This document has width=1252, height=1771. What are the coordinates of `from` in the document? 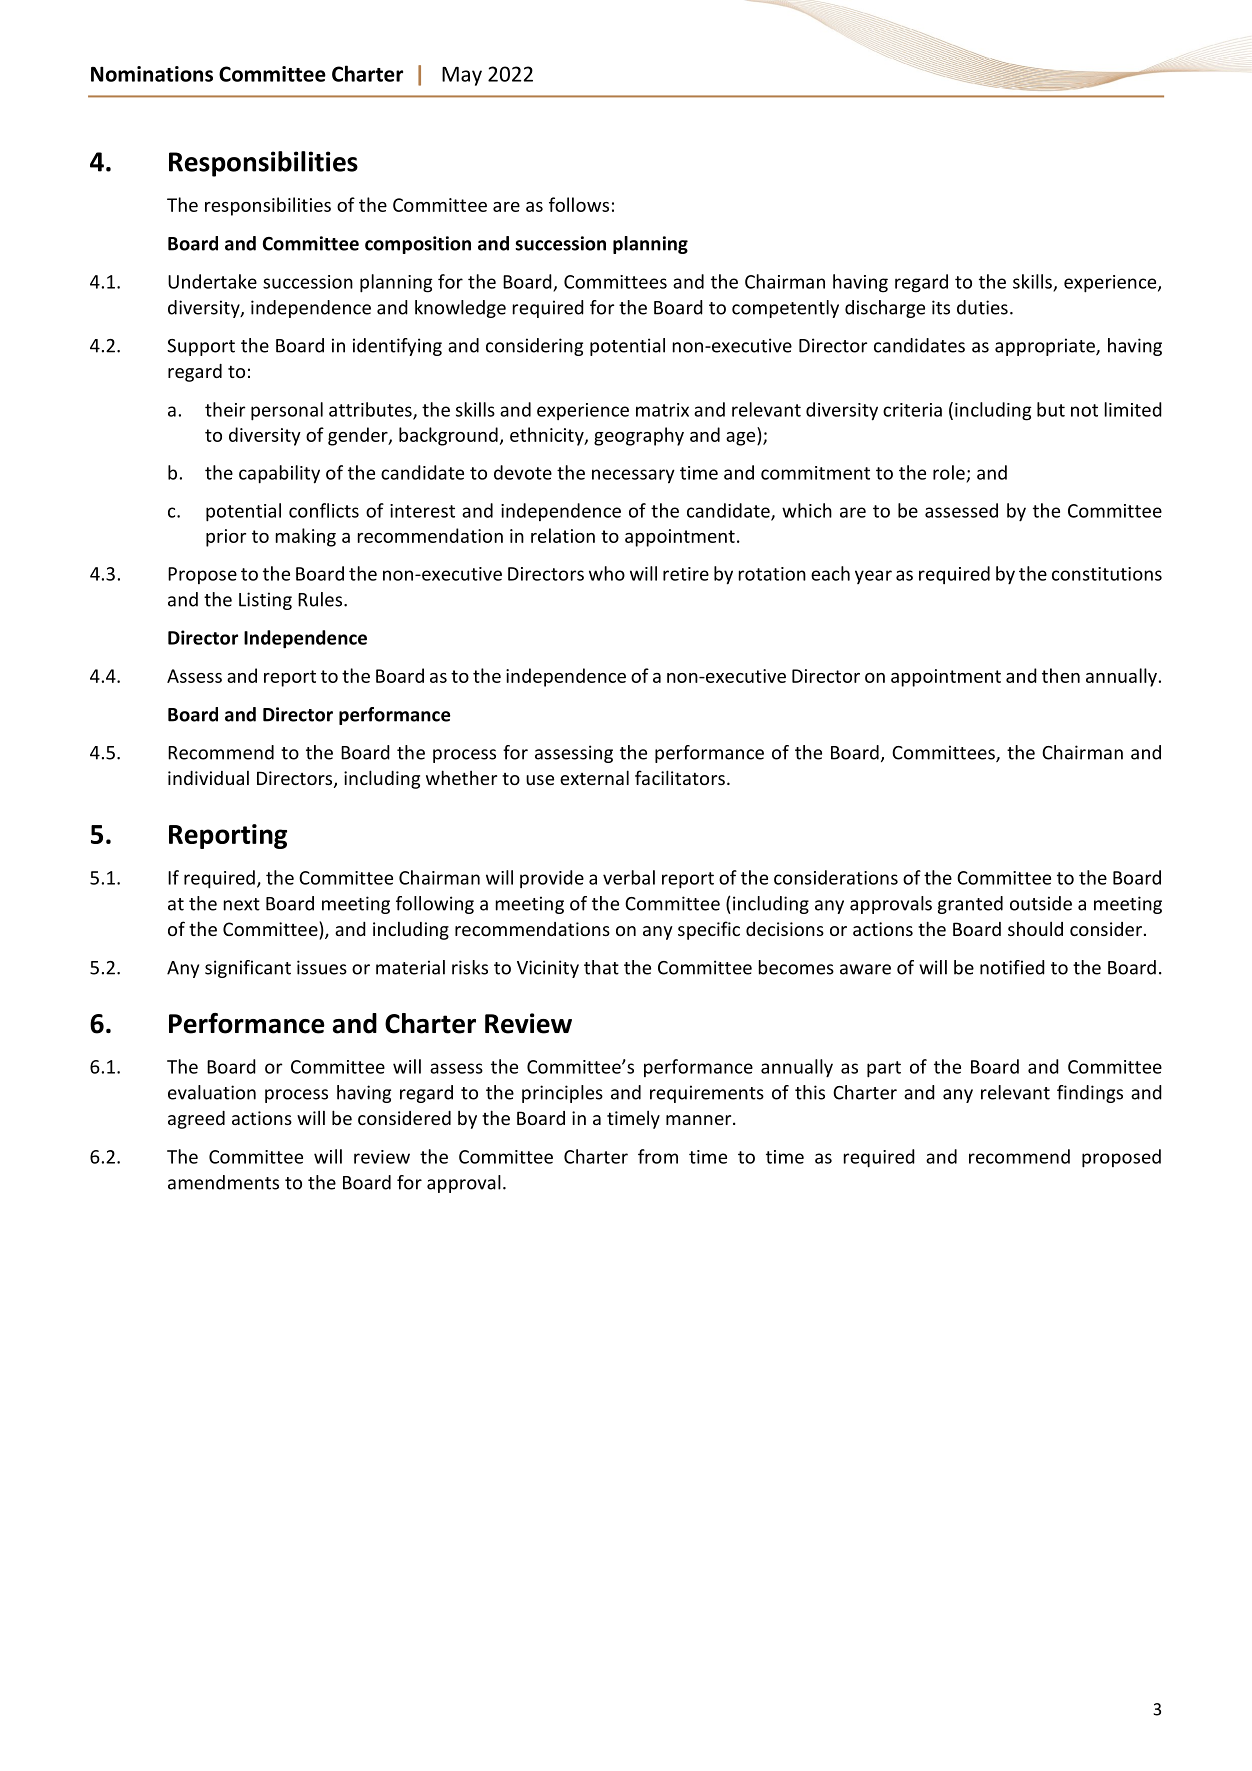 It's located at (658, 1156).
